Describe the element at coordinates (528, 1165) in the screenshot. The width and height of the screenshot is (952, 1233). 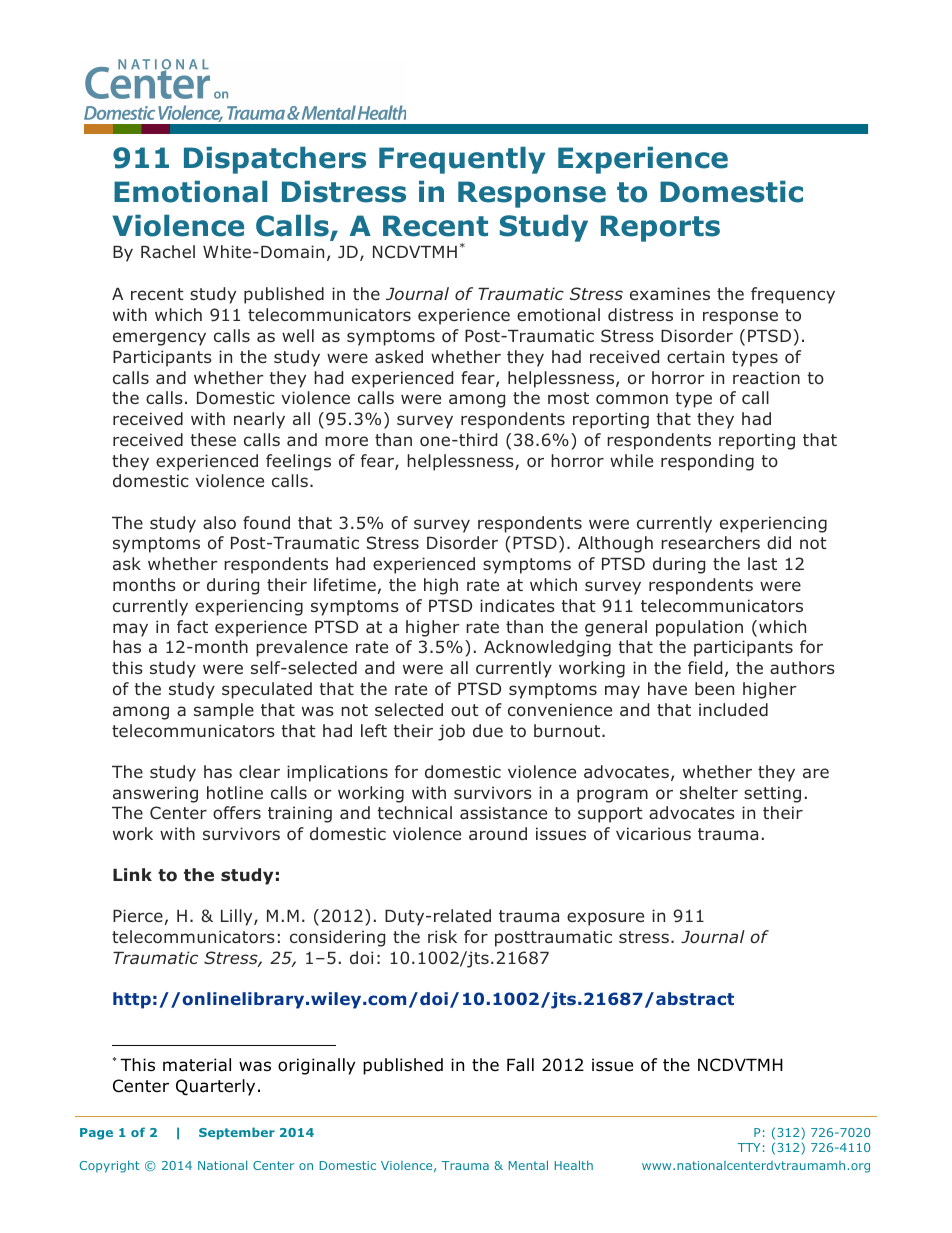
I see `Mental` at that location.
